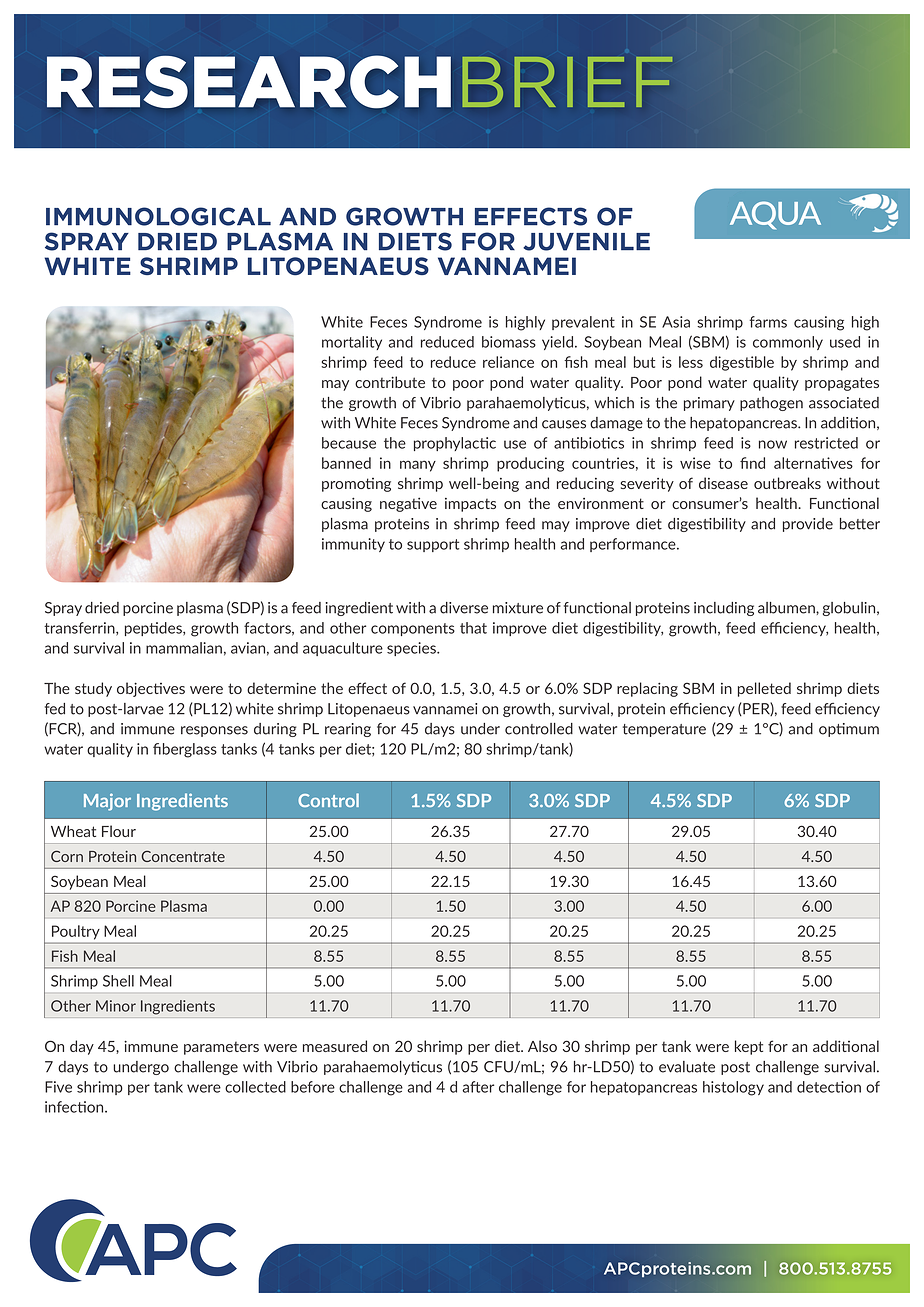 The height and width of the image is (1307, 924). Describe the element at coordinates (158, 216) in the image. I see `IMMUNOLOGICAL` at that location.
